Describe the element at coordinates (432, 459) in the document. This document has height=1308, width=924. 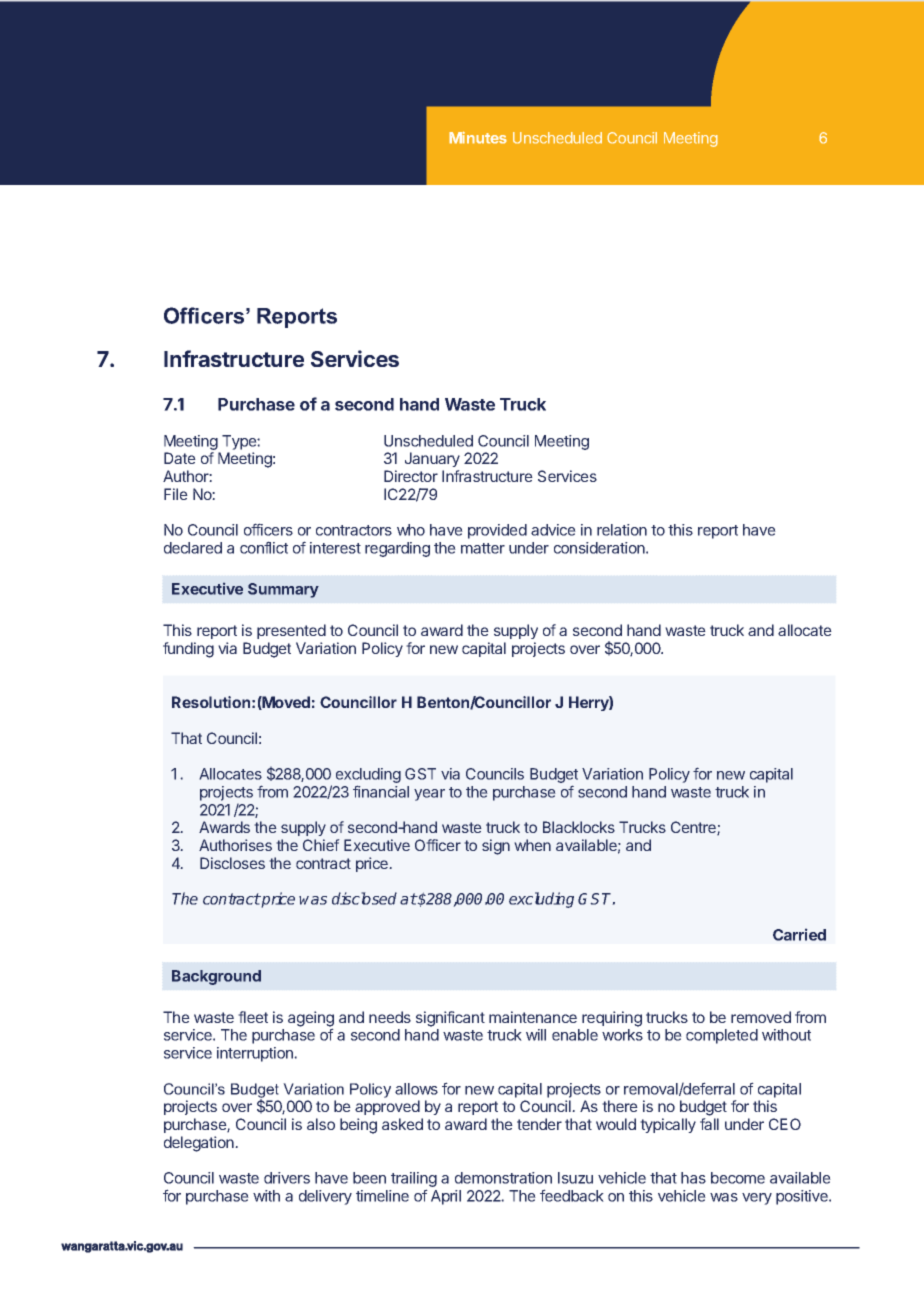
I see `January` at that location.
